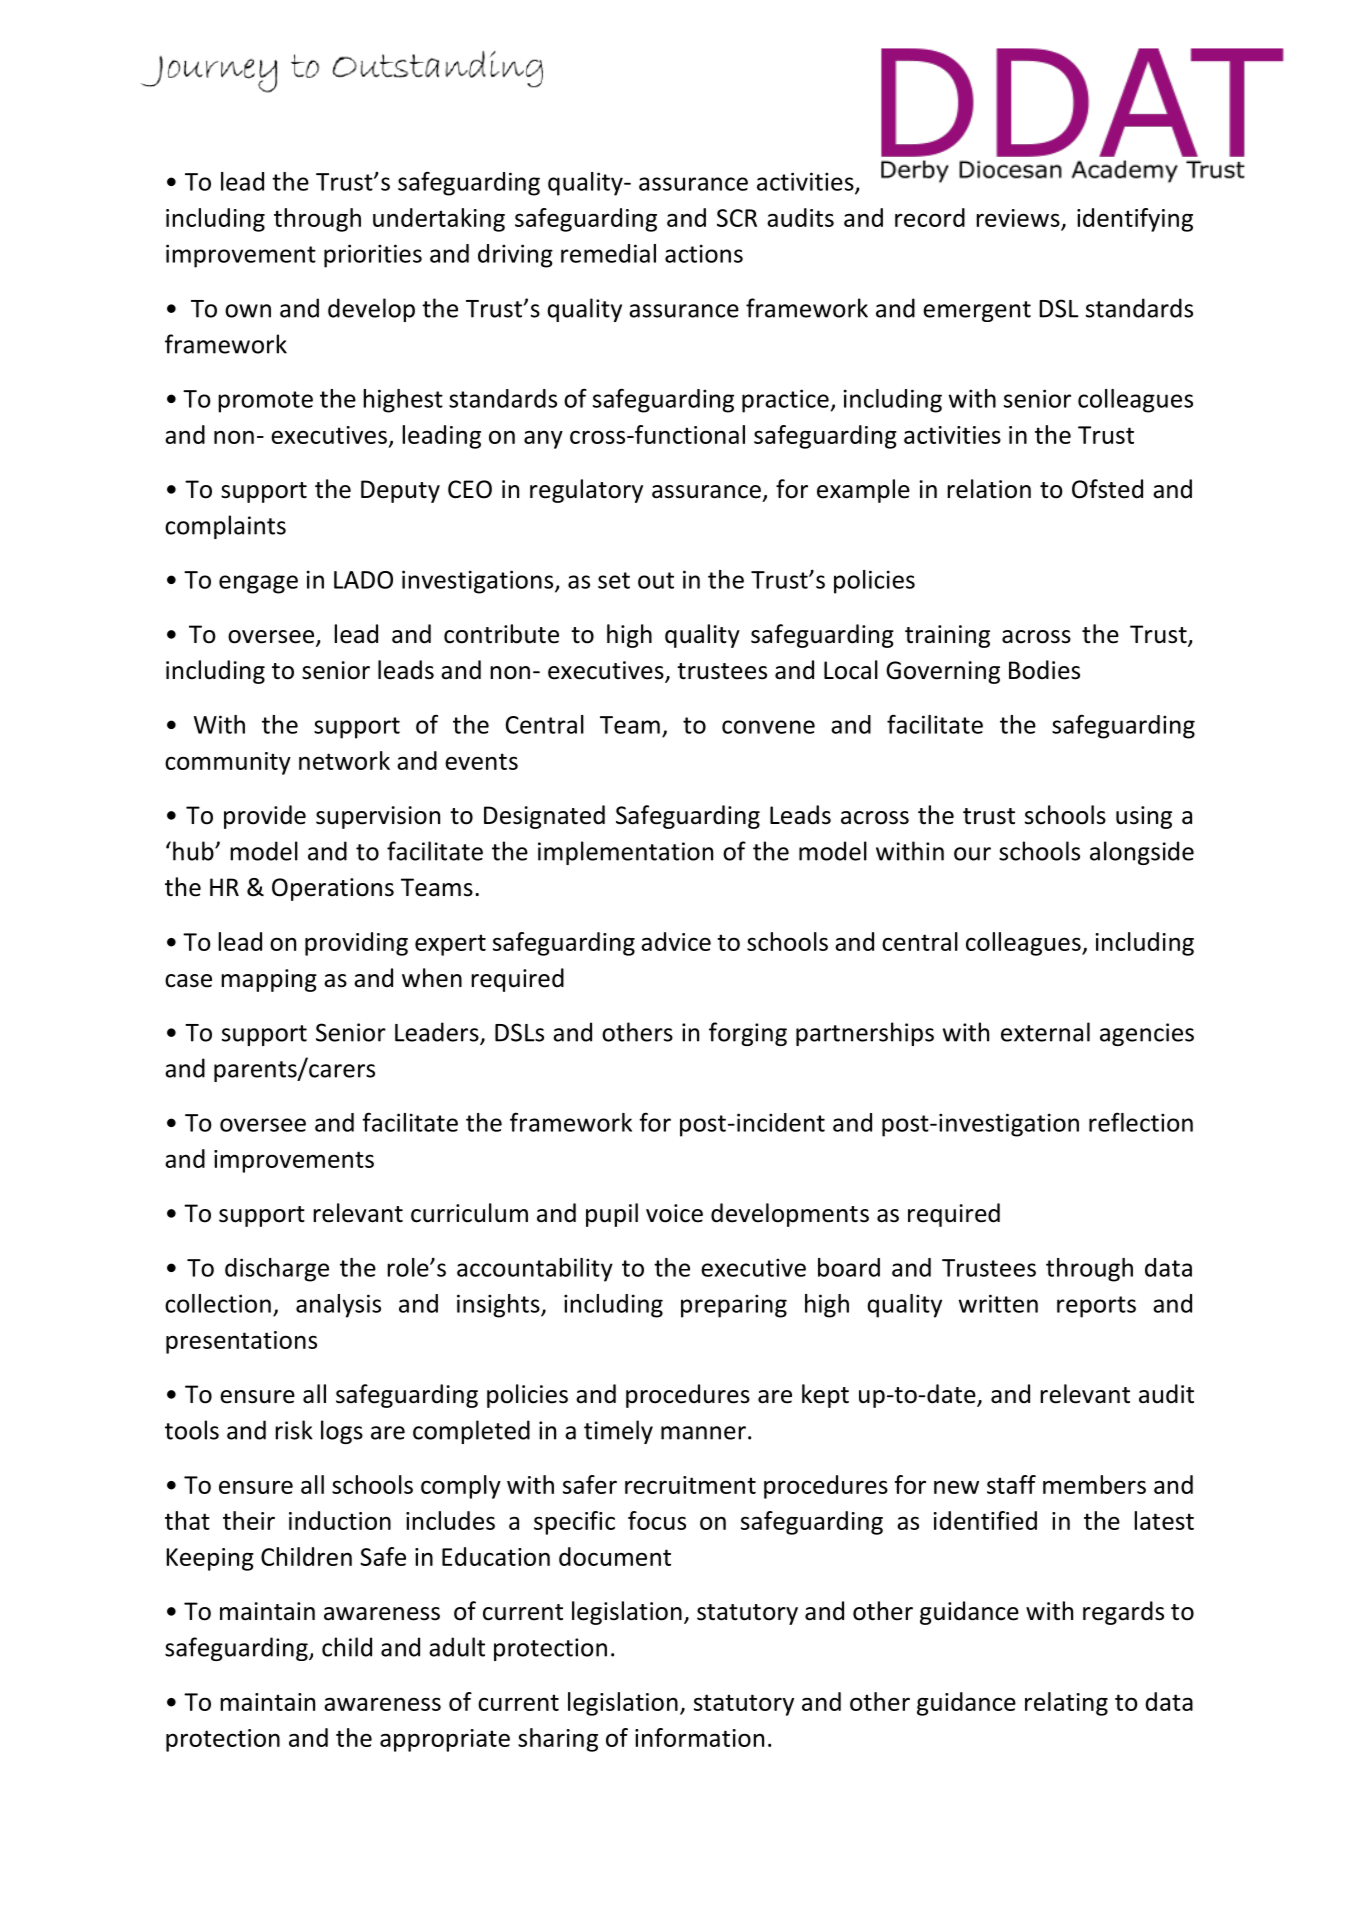 This image has width=1359, height=1923. Describe the element at coordinates (676, 941) in the image. I see `advice` at that location.
